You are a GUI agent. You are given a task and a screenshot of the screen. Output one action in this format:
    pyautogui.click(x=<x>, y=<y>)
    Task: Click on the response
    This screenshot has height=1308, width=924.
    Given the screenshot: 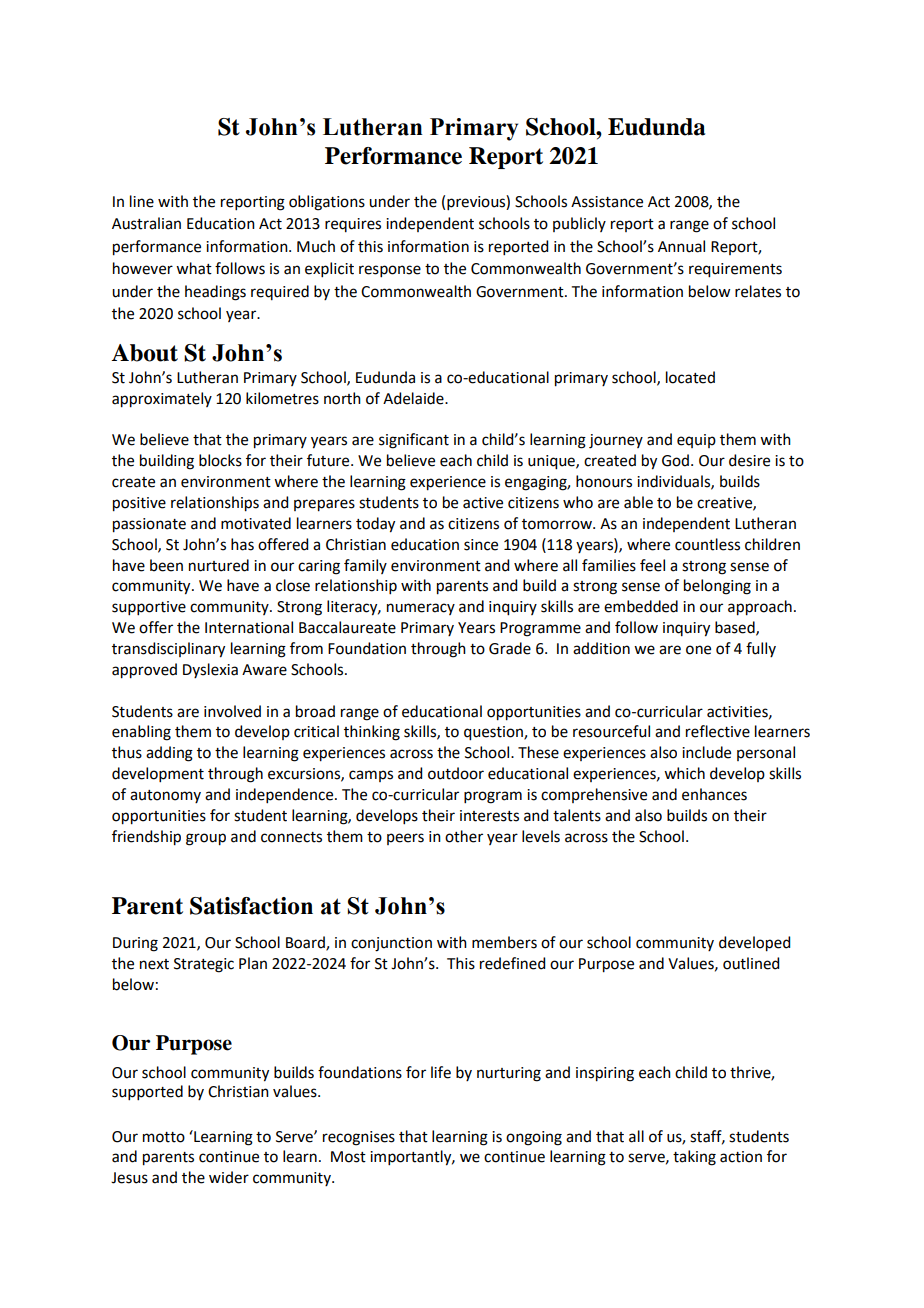 What is the action you would take?
    pyautogui.click(x=390, y=271)
